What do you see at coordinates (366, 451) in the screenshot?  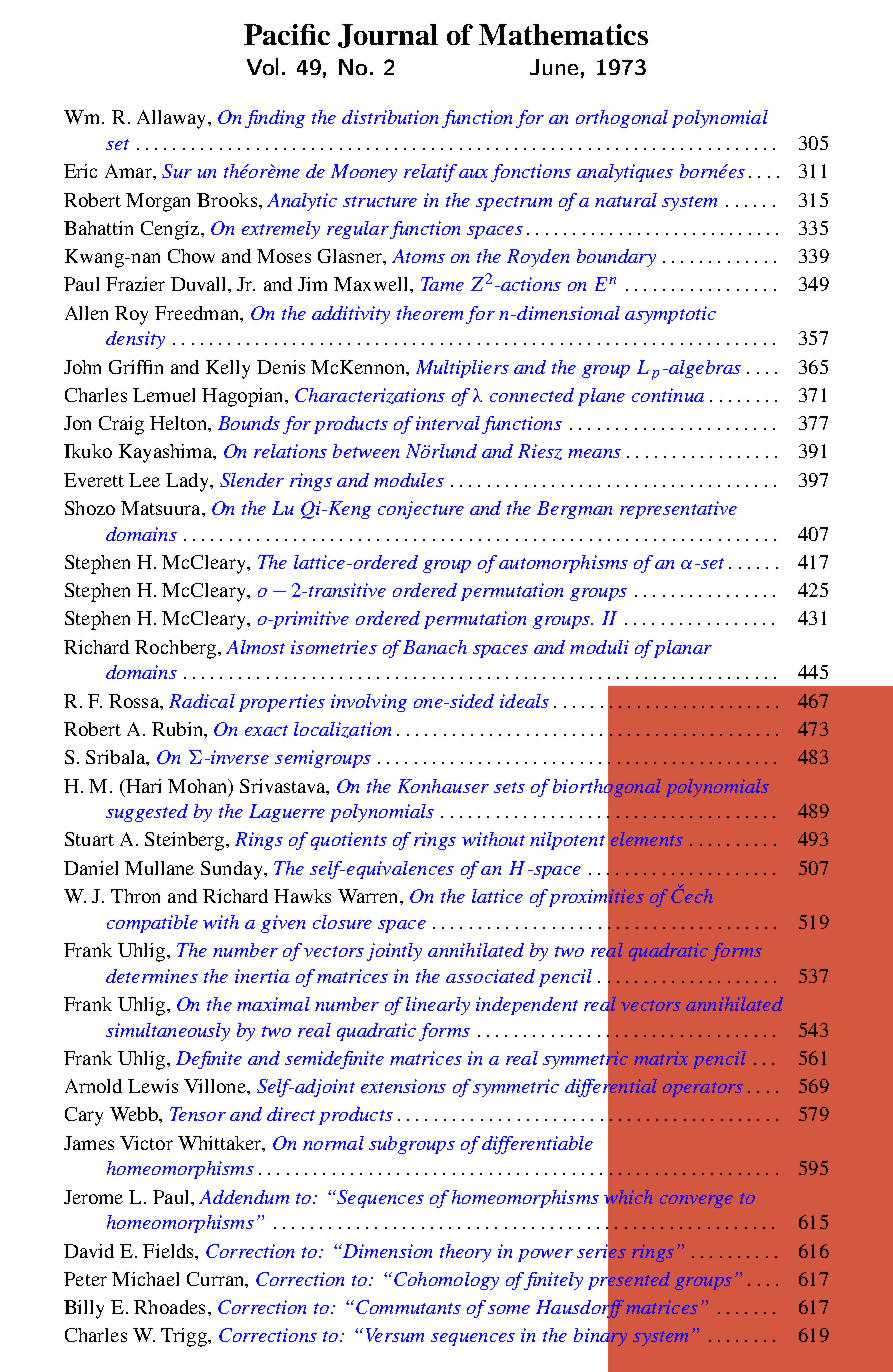 I see `between` at bounding box center [366, 451].
